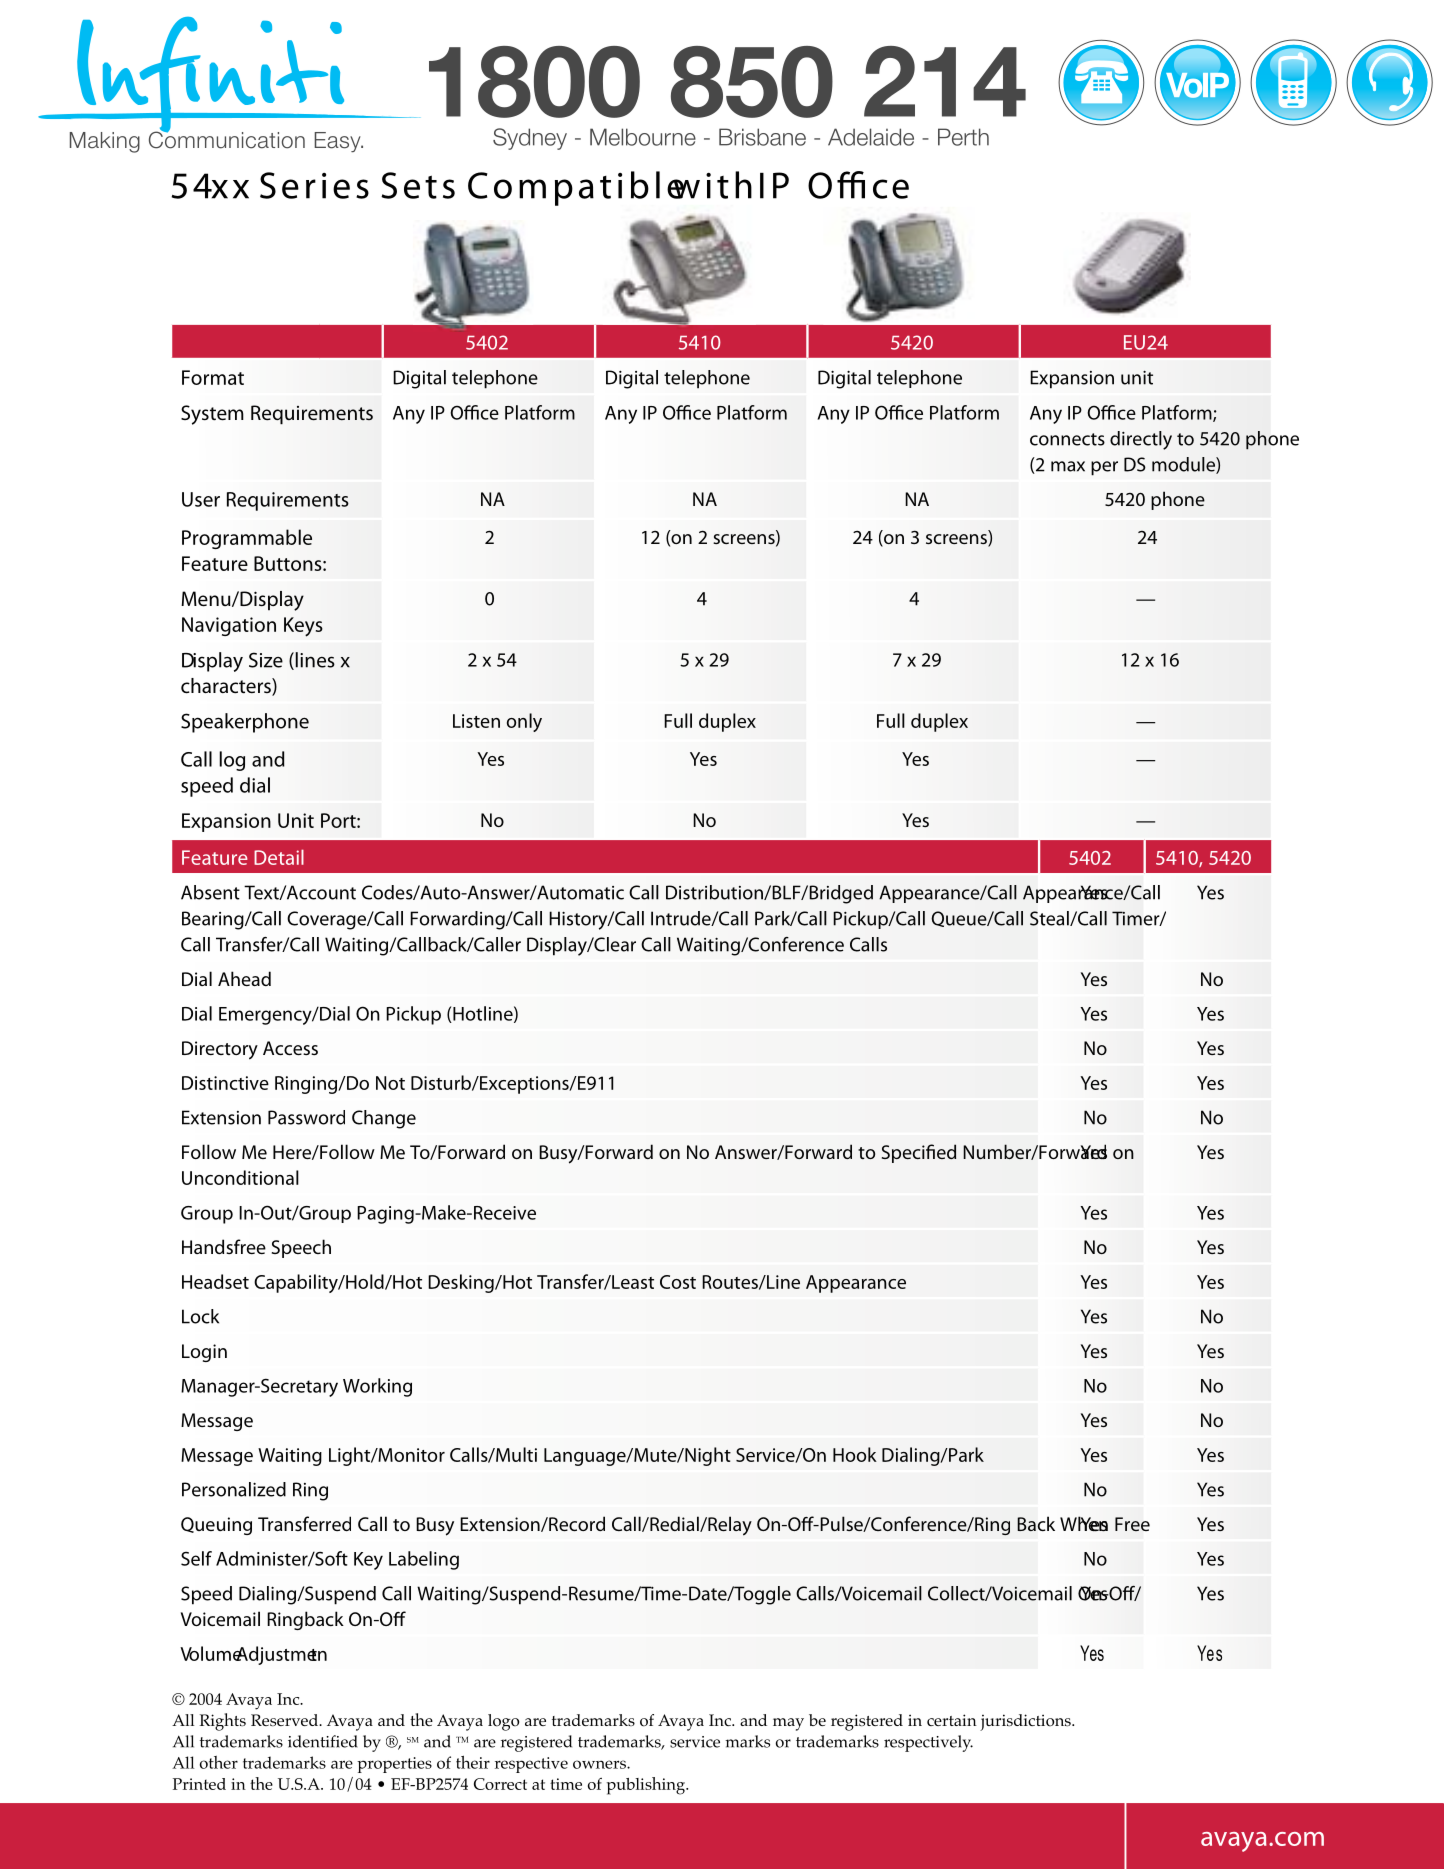  Describe the element at coordinates (524, 722) in the image. I see `only` at that location.
